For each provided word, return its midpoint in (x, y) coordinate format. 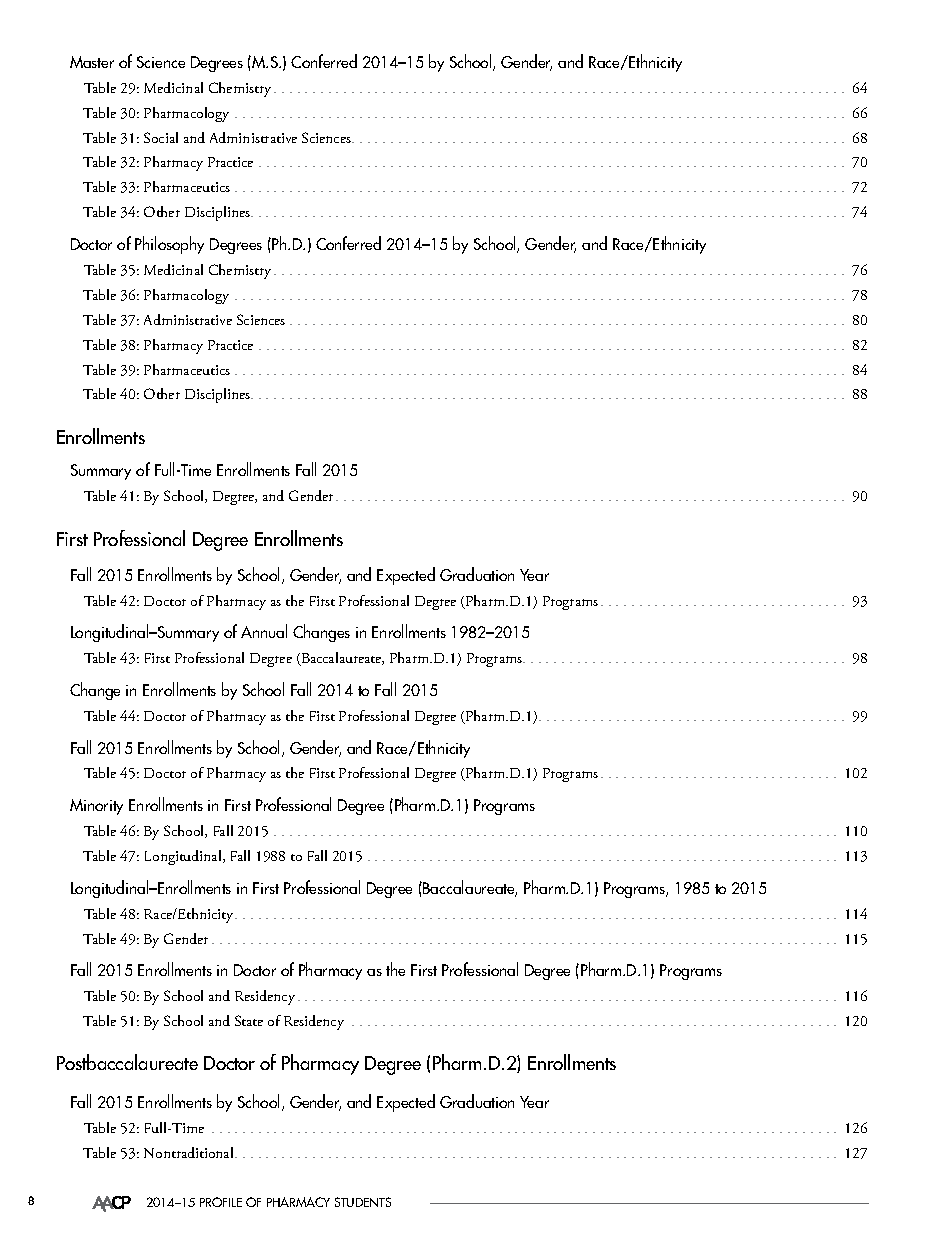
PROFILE (221, 1202)
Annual (264, 631)
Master (92, 62)
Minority (96, 807)
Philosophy (169, 245)
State (249, 1020)
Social (161, 137)
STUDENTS (363, 1202)
